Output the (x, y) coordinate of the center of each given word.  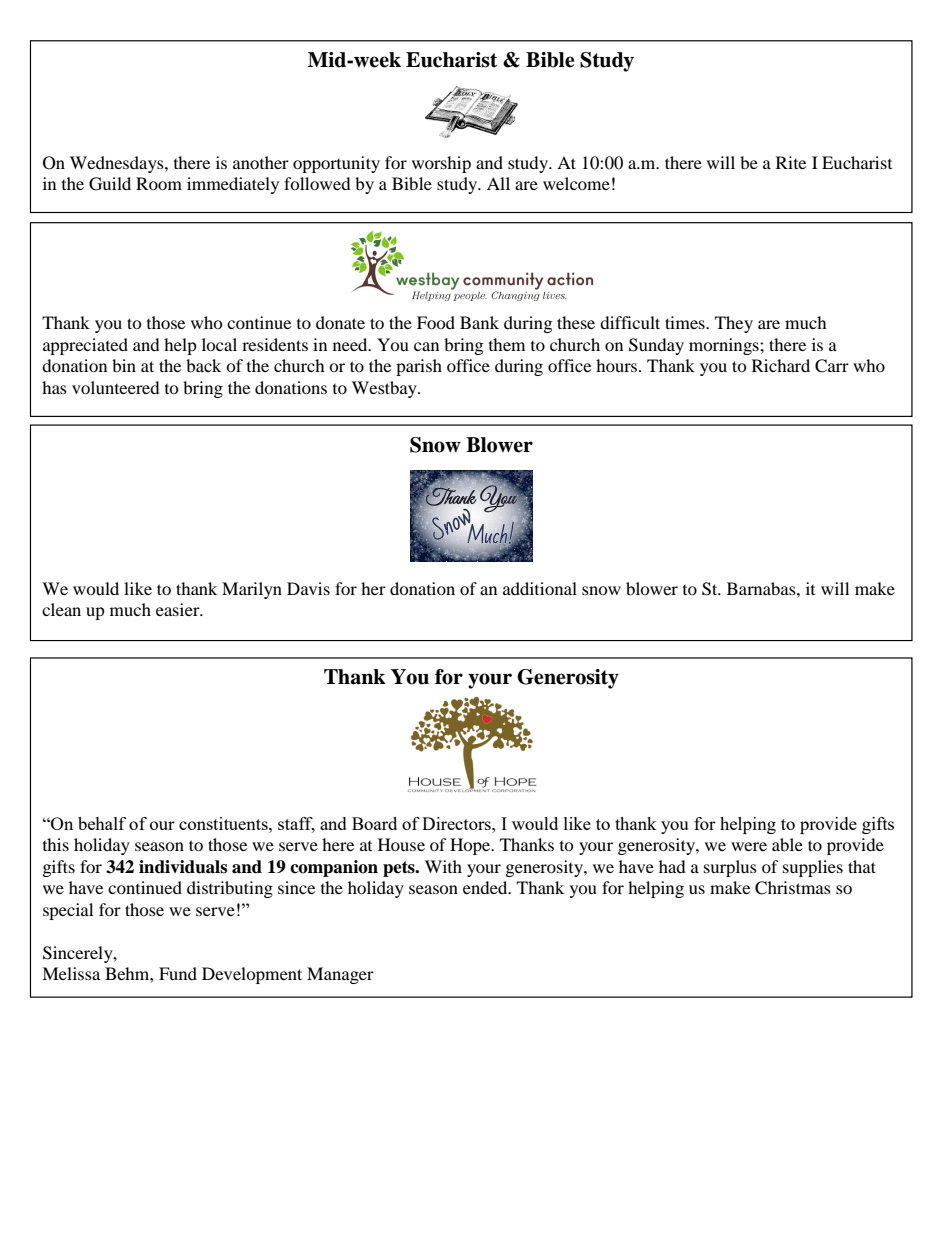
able (787, 844)
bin (124, 365)
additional (540, 588)
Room (159, 183)
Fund (178, 973)
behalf (102, 823)
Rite (791, 162)
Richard (781, 365)
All (498, 183)
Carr (832, 366)
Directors (457, 823)
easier (179, 609)
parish (419, 367)
